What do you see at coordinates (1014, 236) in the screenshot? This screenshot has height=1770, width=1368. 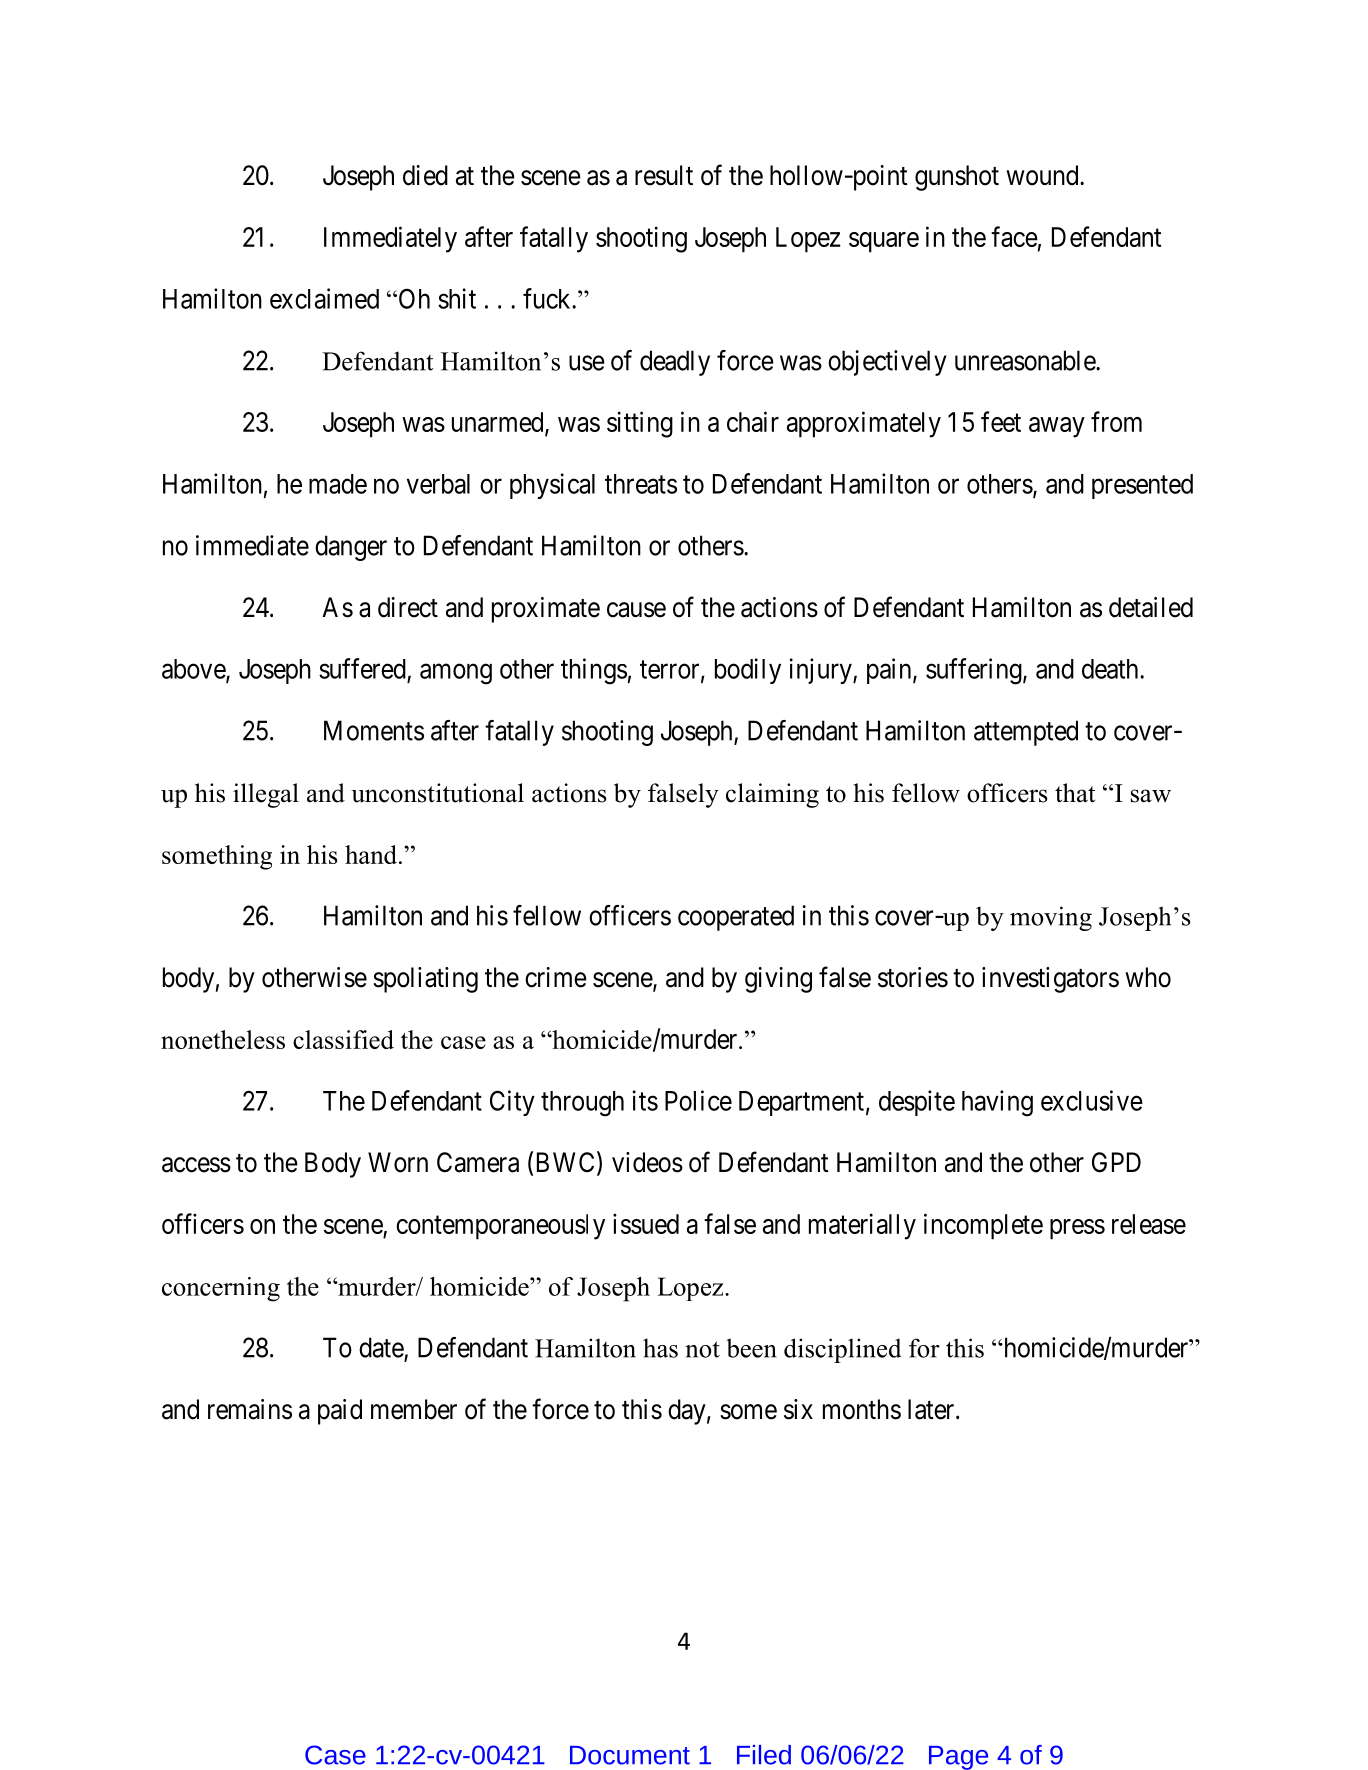 I see `face` at bounding box center [1014, 236].
